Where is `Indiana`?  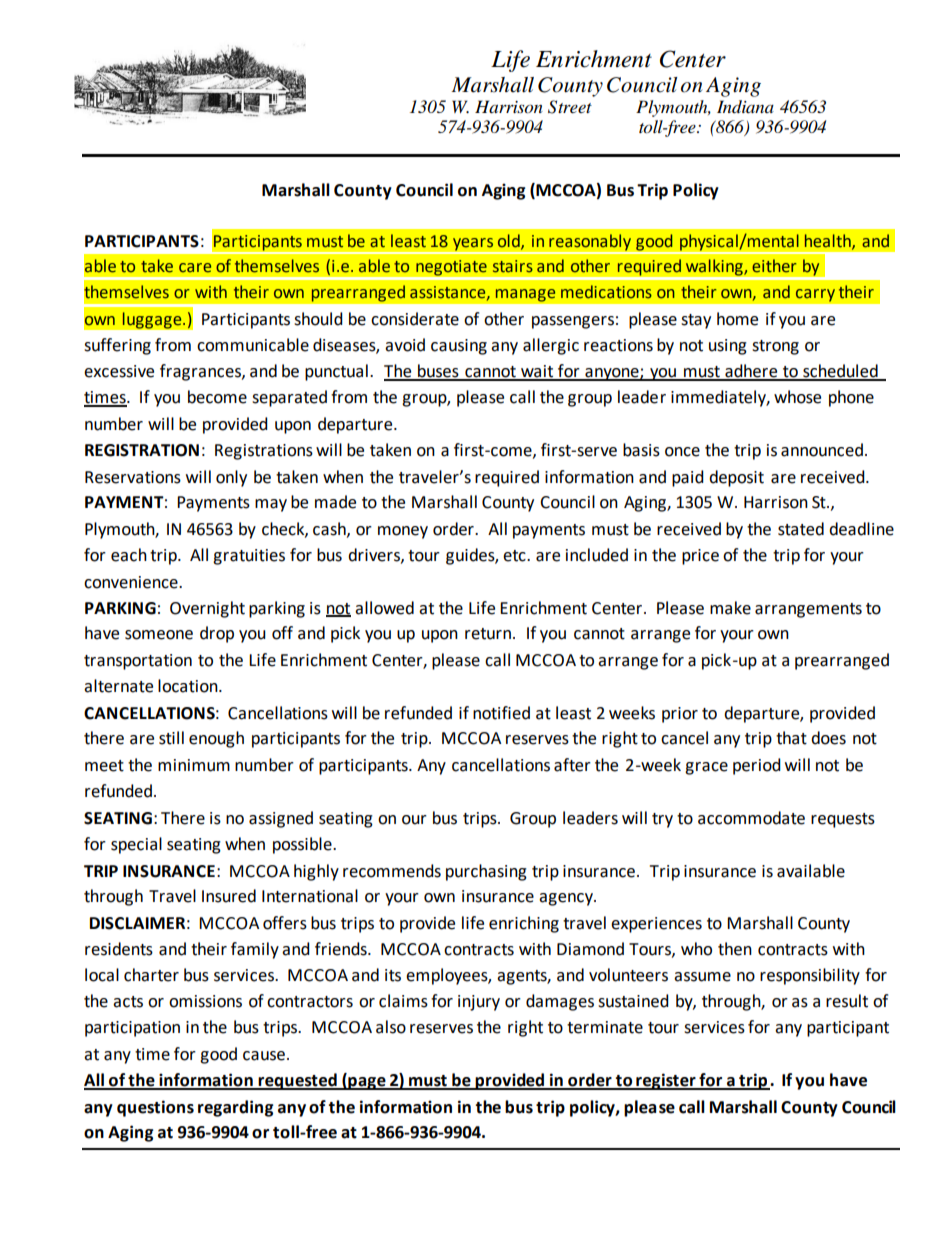
Indiana is located at coordinates (745, 107).
